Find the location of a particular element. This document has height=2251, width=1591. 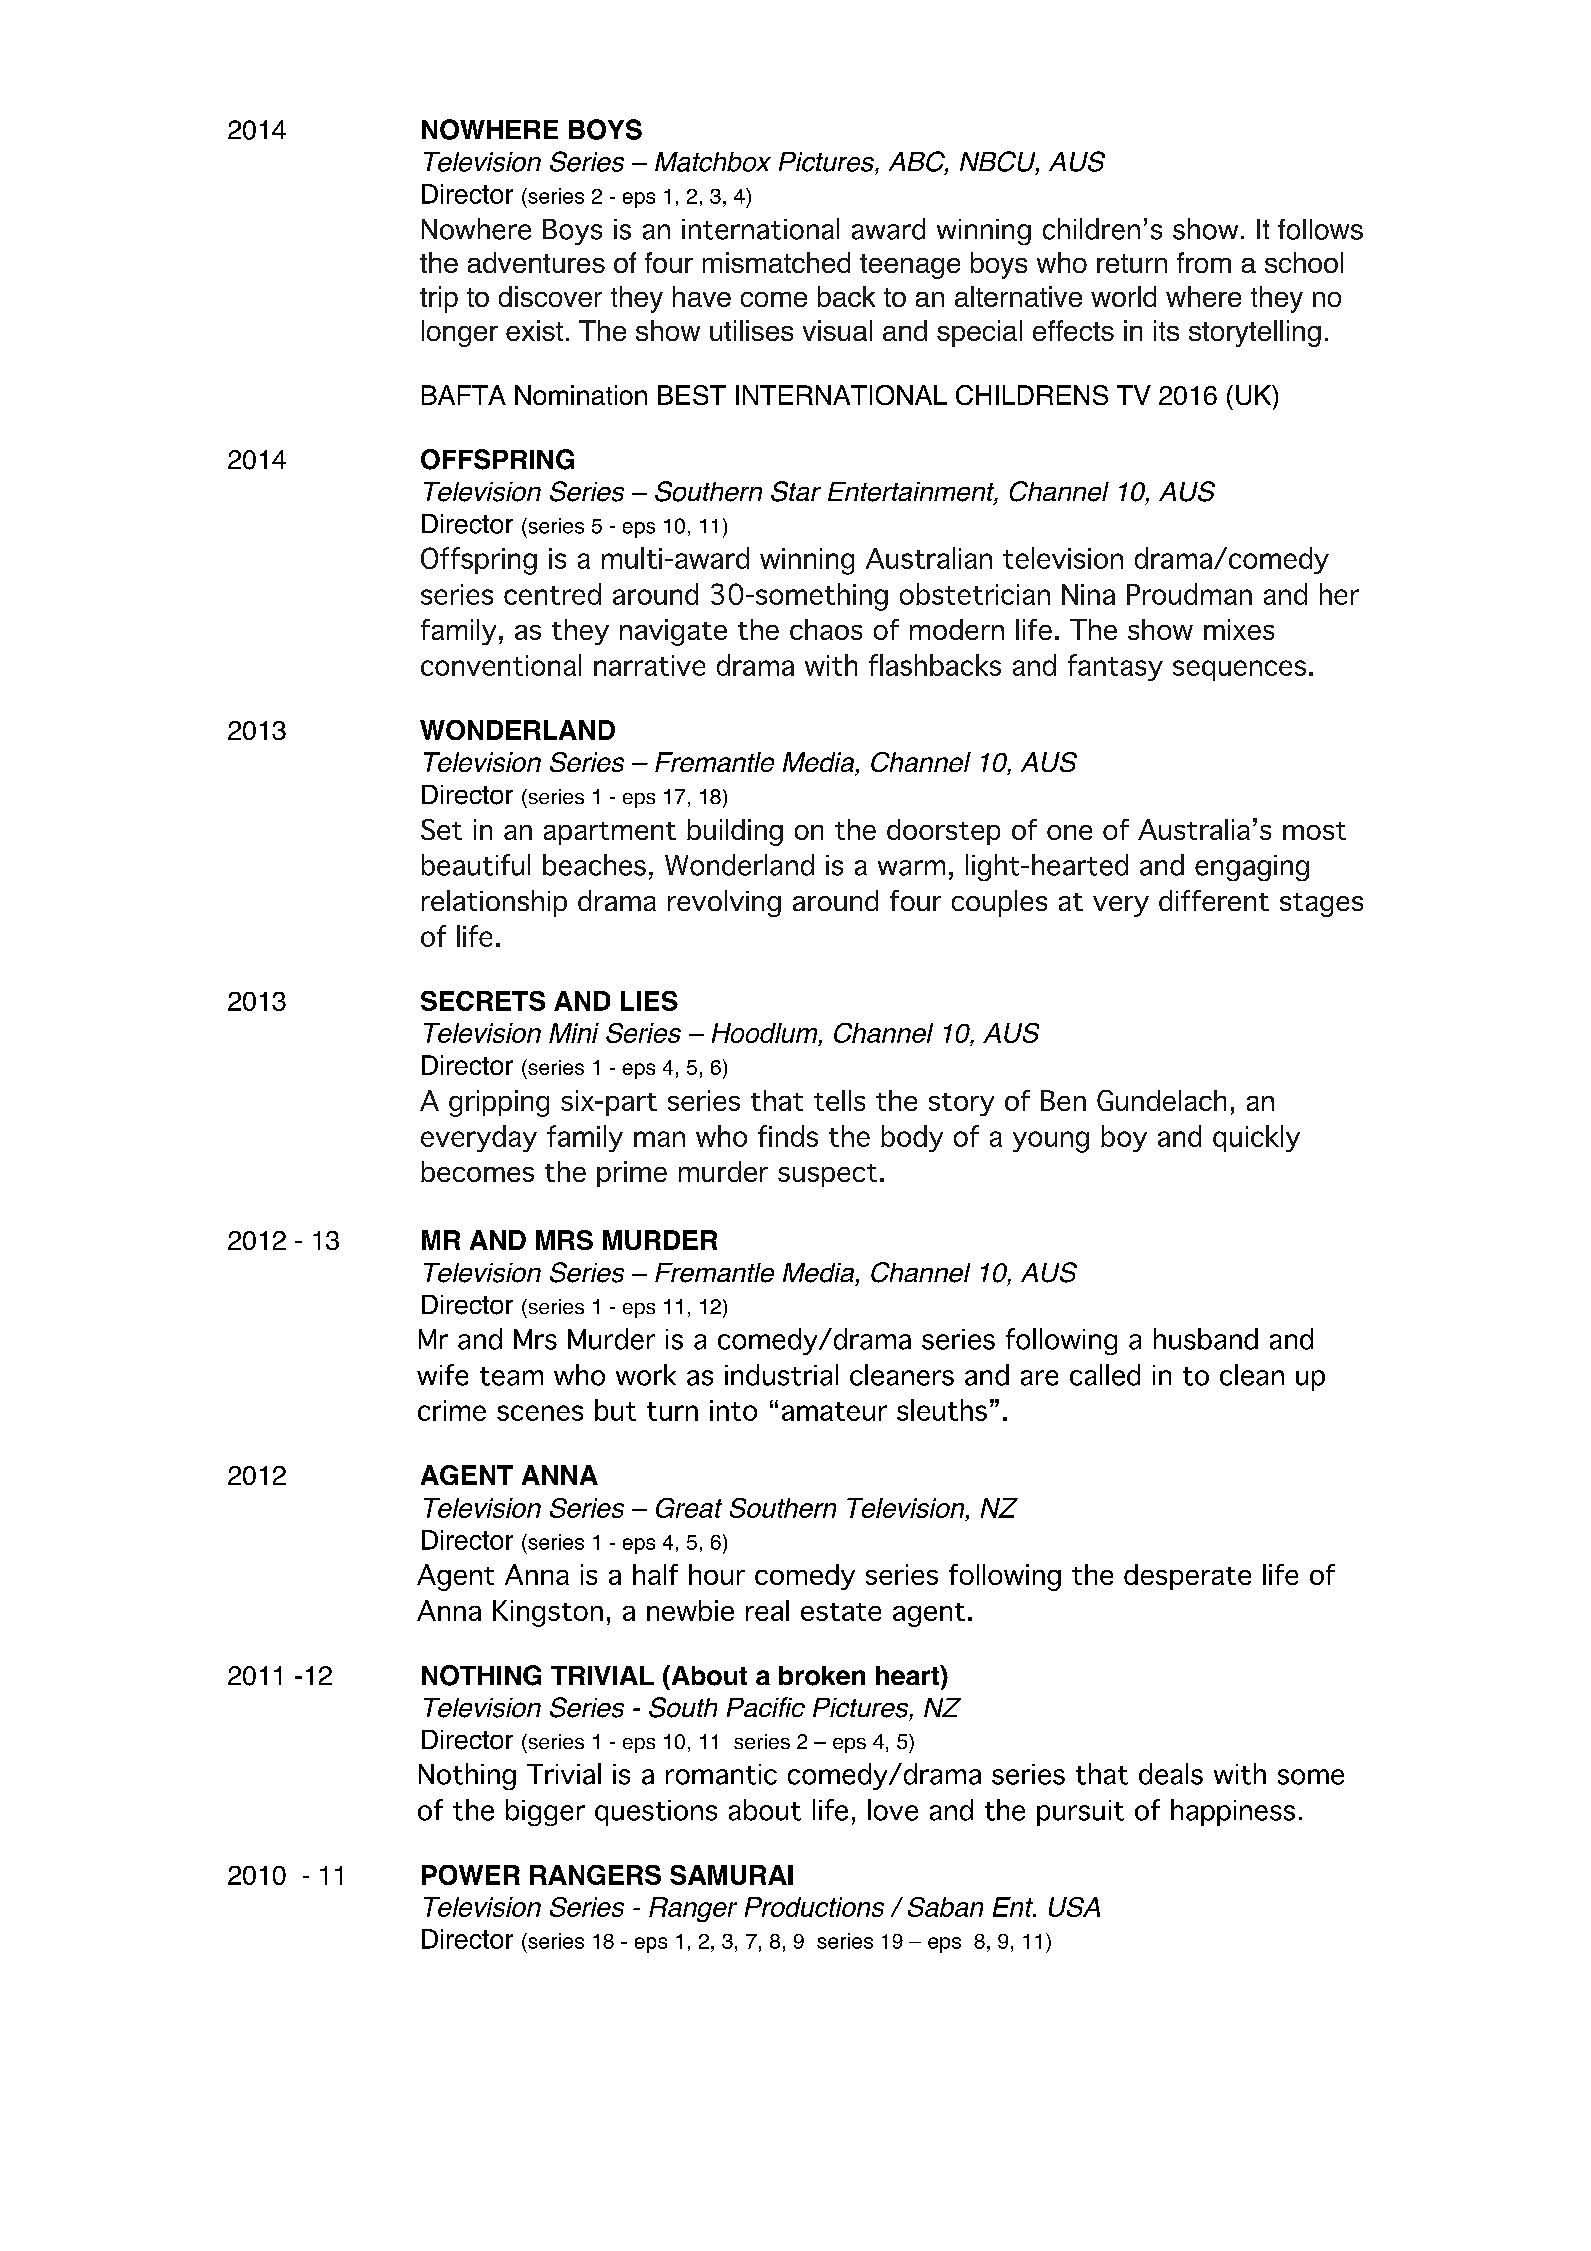

mixes is located at coordinates (1239, 629).
